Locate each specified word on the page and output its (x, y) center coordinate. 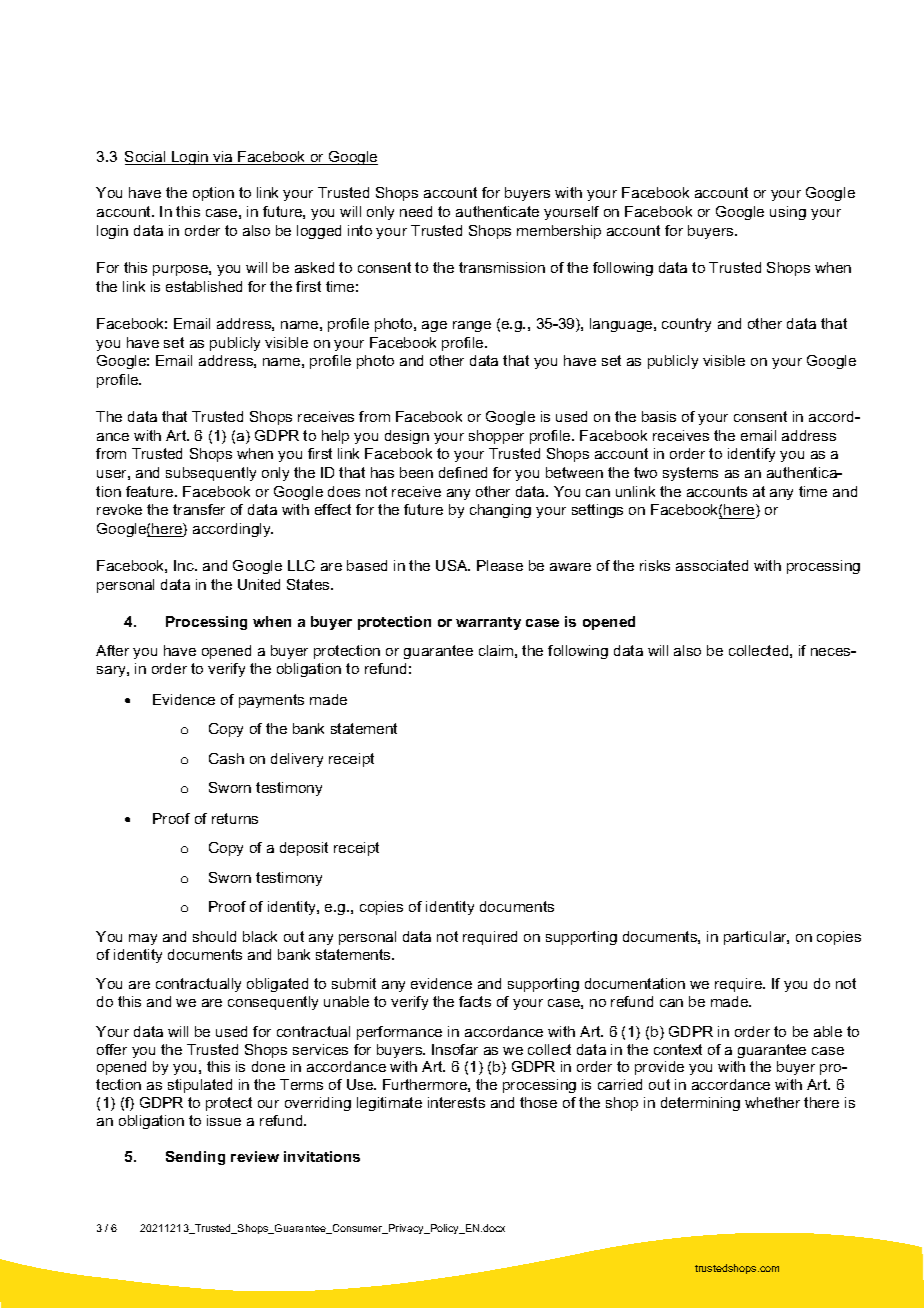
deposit (304, 849)
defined (463, 472)
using (788, 213)
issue (224, 1120)
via (223, 158)
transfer (199, 509)
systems (690, 474)
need (416, 211)
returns (235, 818)
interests (456, 1102)
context (678, 1049)
